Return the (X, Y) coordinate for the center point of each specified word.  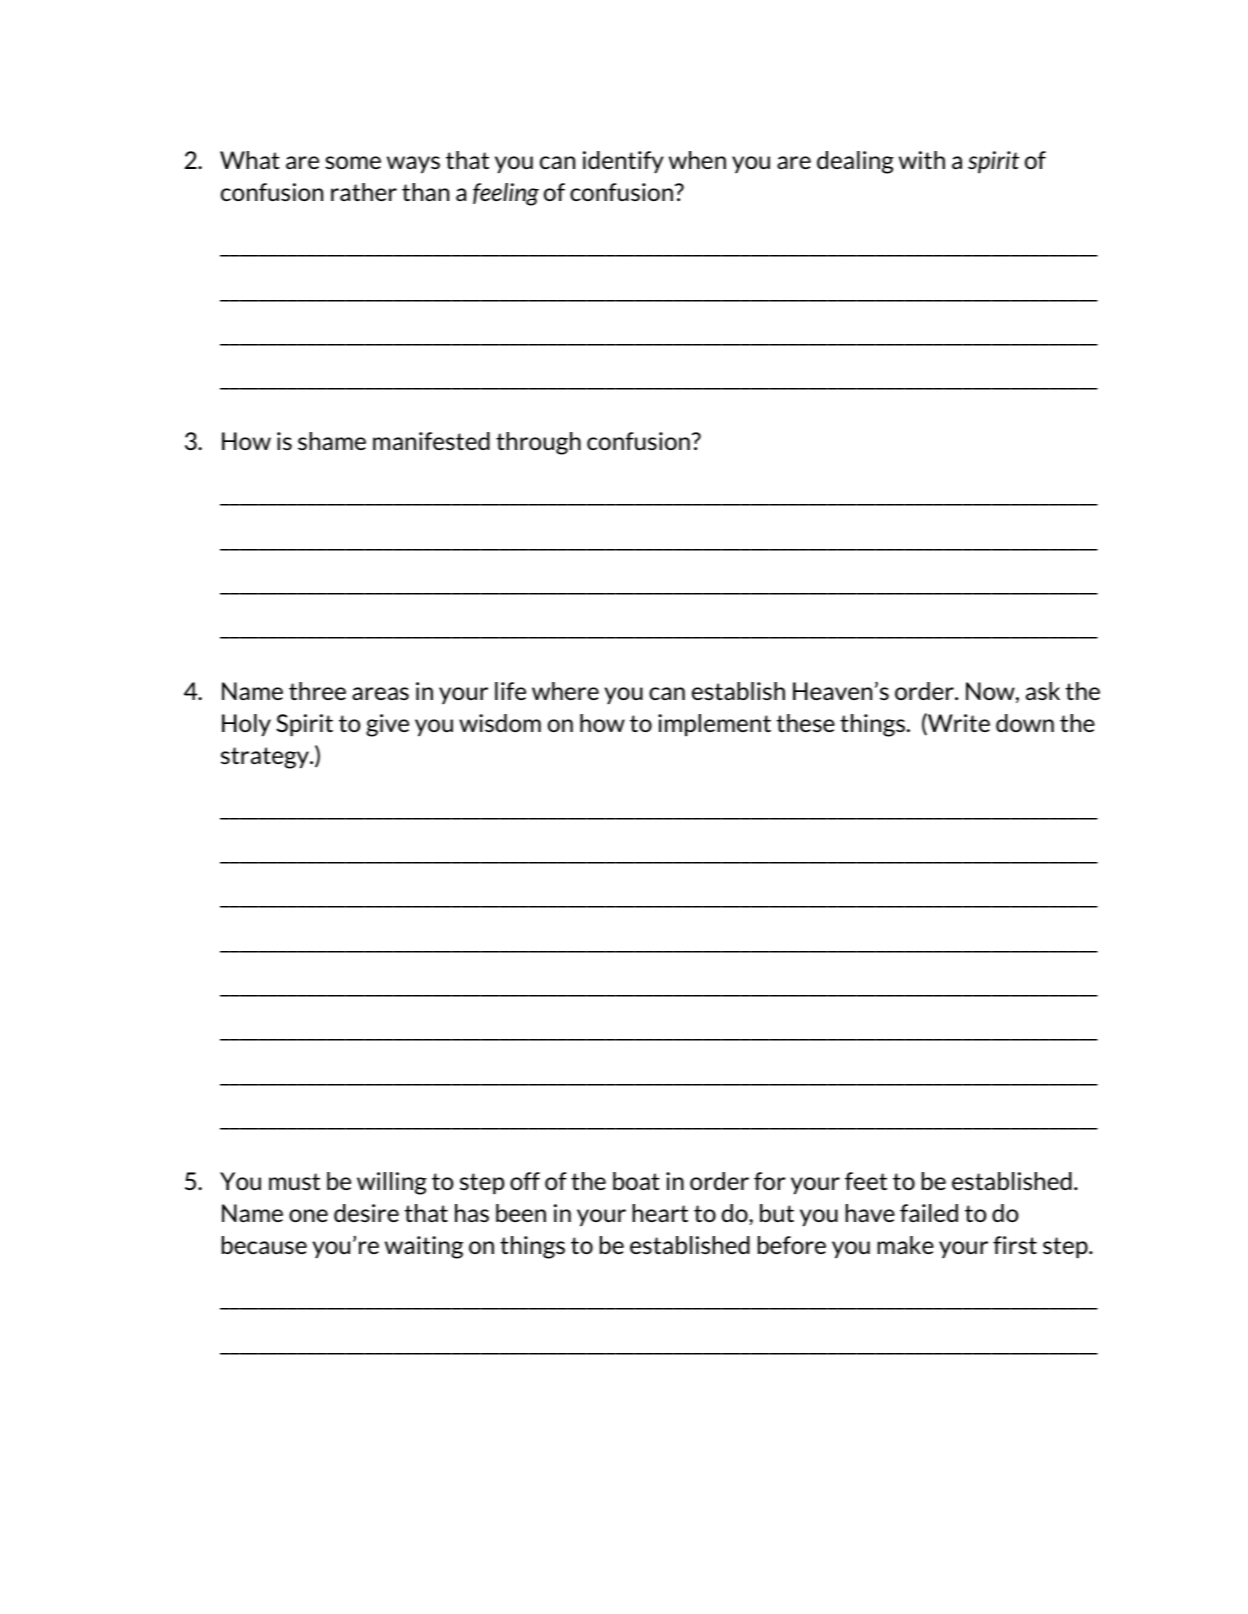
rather (364, 192)
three (317, 691)
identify (623, 162)
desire (366, 1213)
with (922, 160)
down (1025, 723)
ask (1043, 691)
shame (332, 441)
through (538, 443)
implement (714, 725)
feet (866, 1181)
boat (636, 1181)
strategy (266, 758)
